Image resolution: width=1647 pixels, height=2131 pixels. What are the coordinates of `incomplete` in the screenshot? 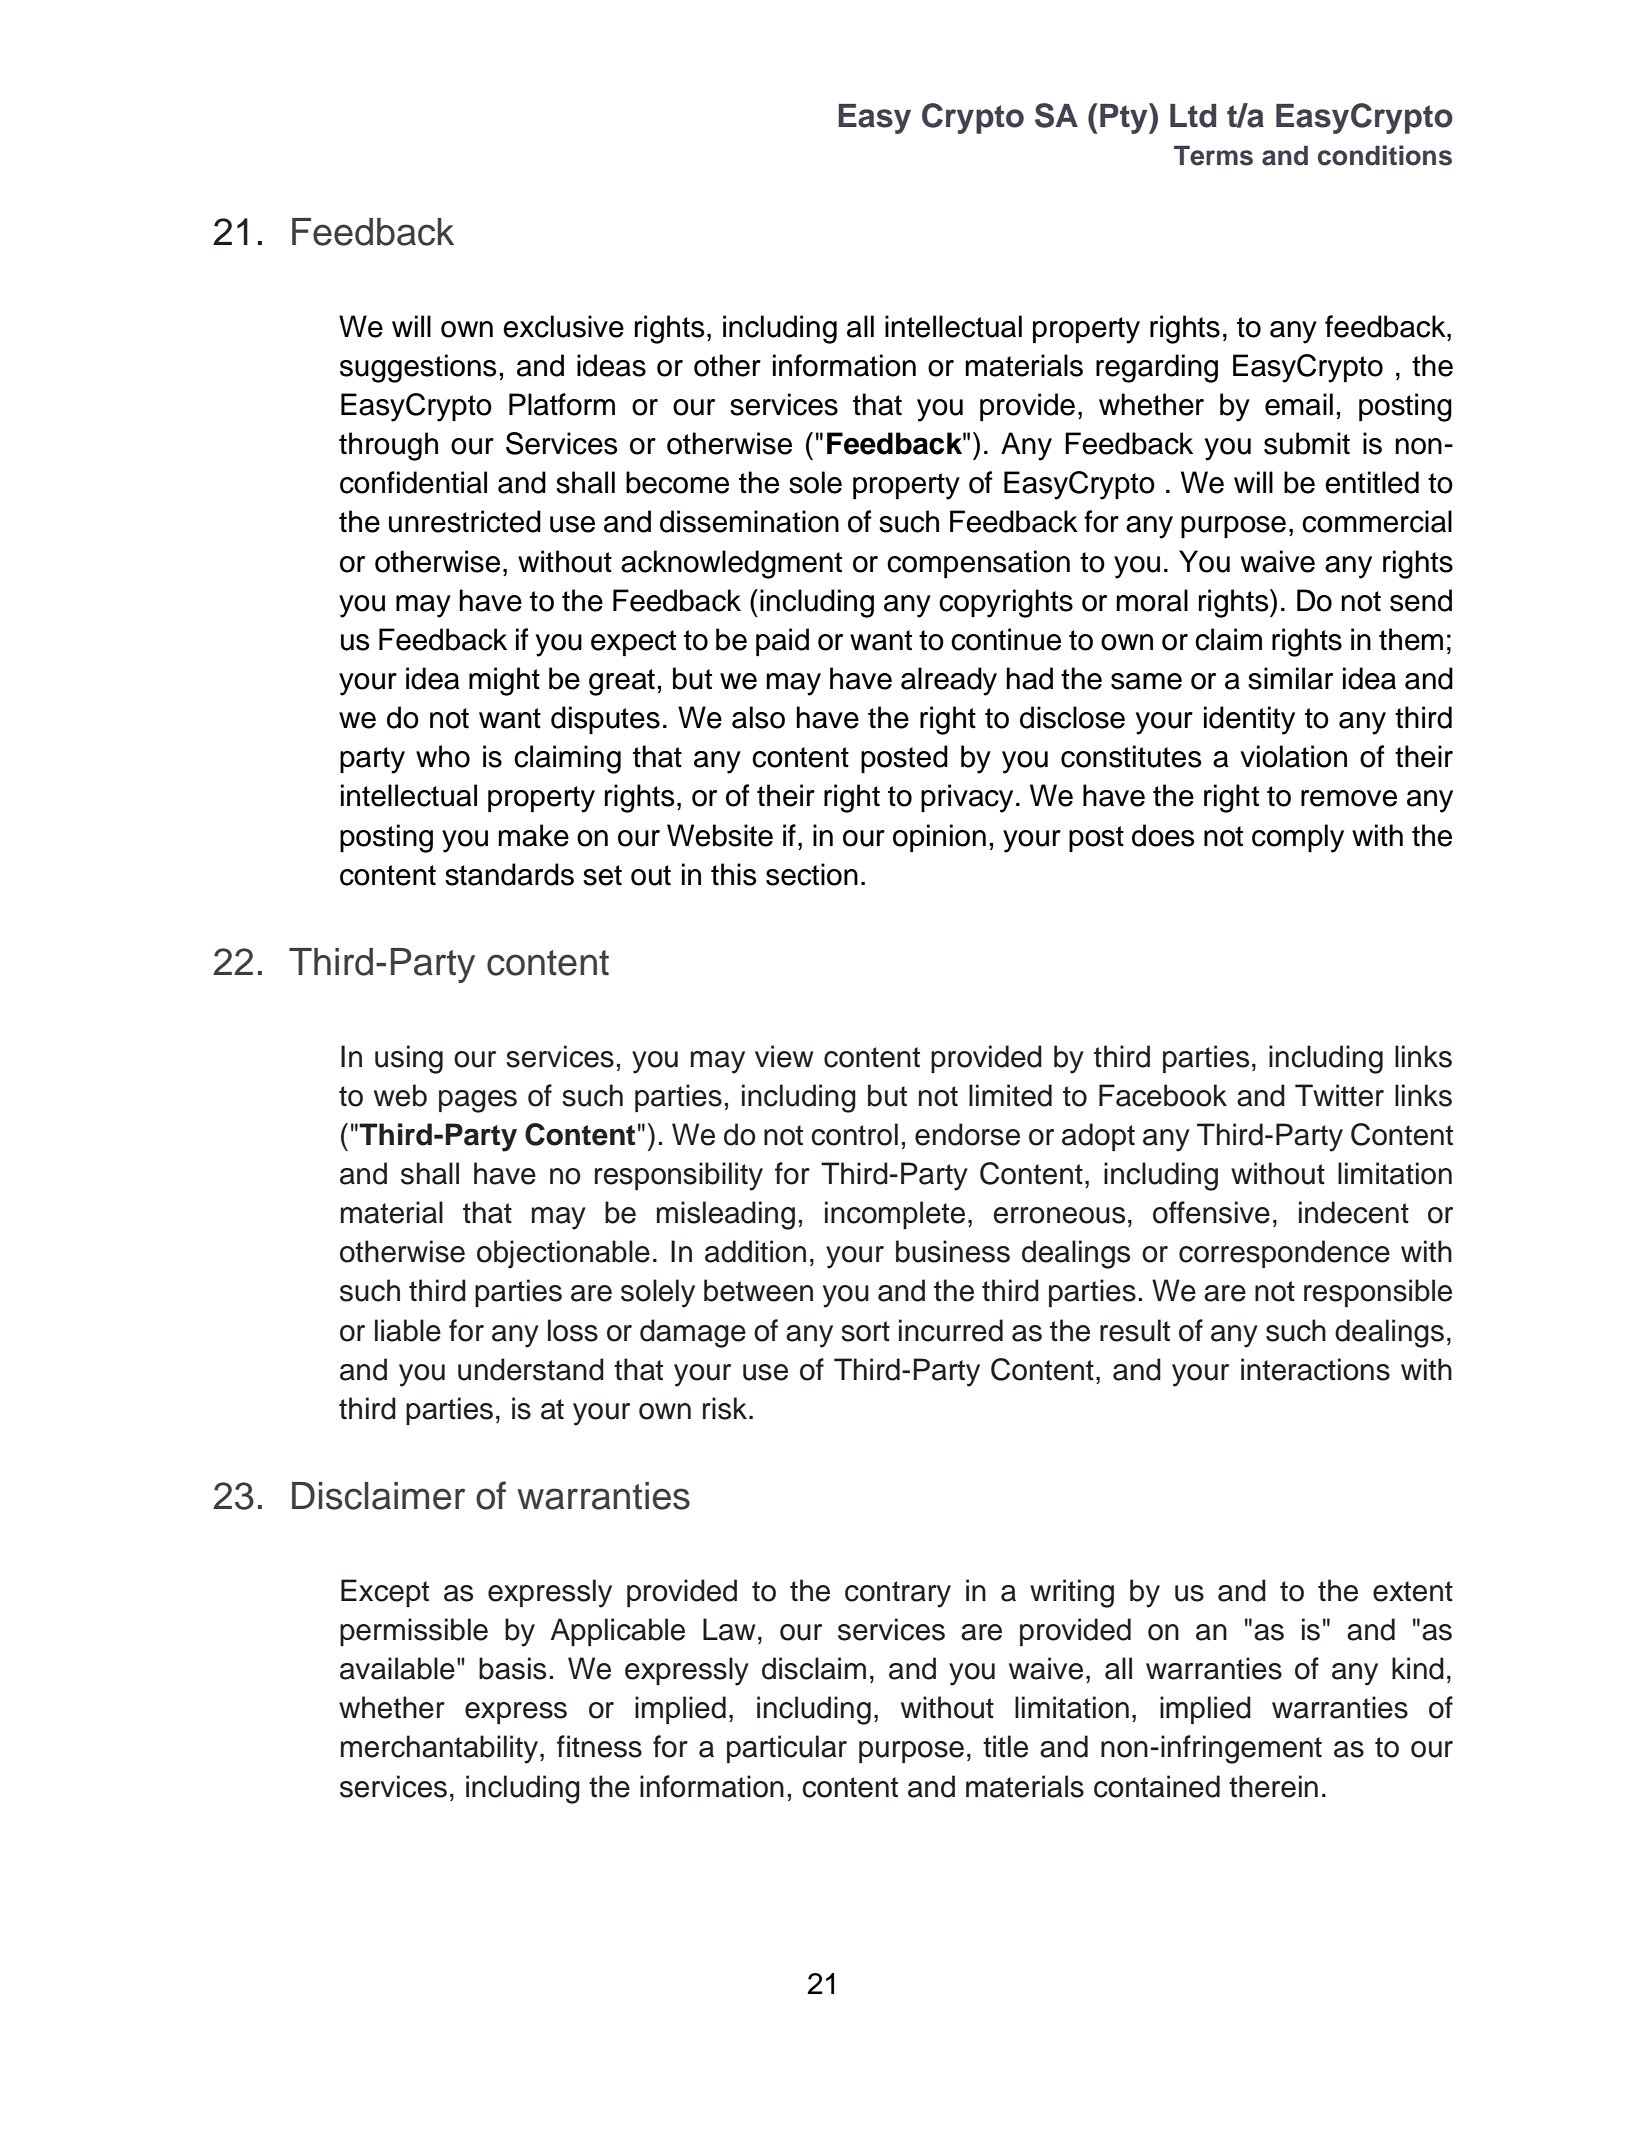 It's located at (895, 1215).
